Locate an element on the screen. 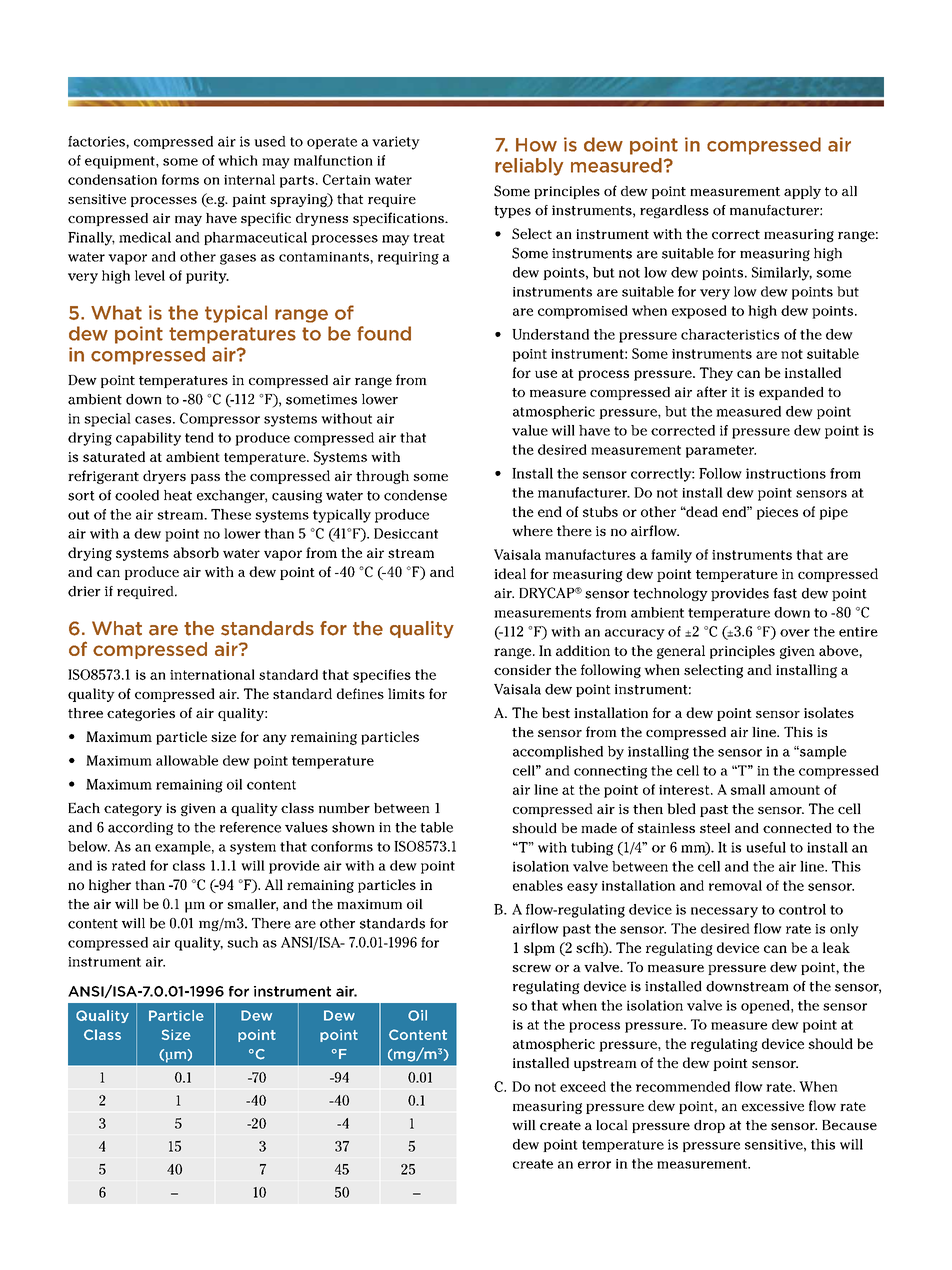  condense is located at coordinates (415, 495).
